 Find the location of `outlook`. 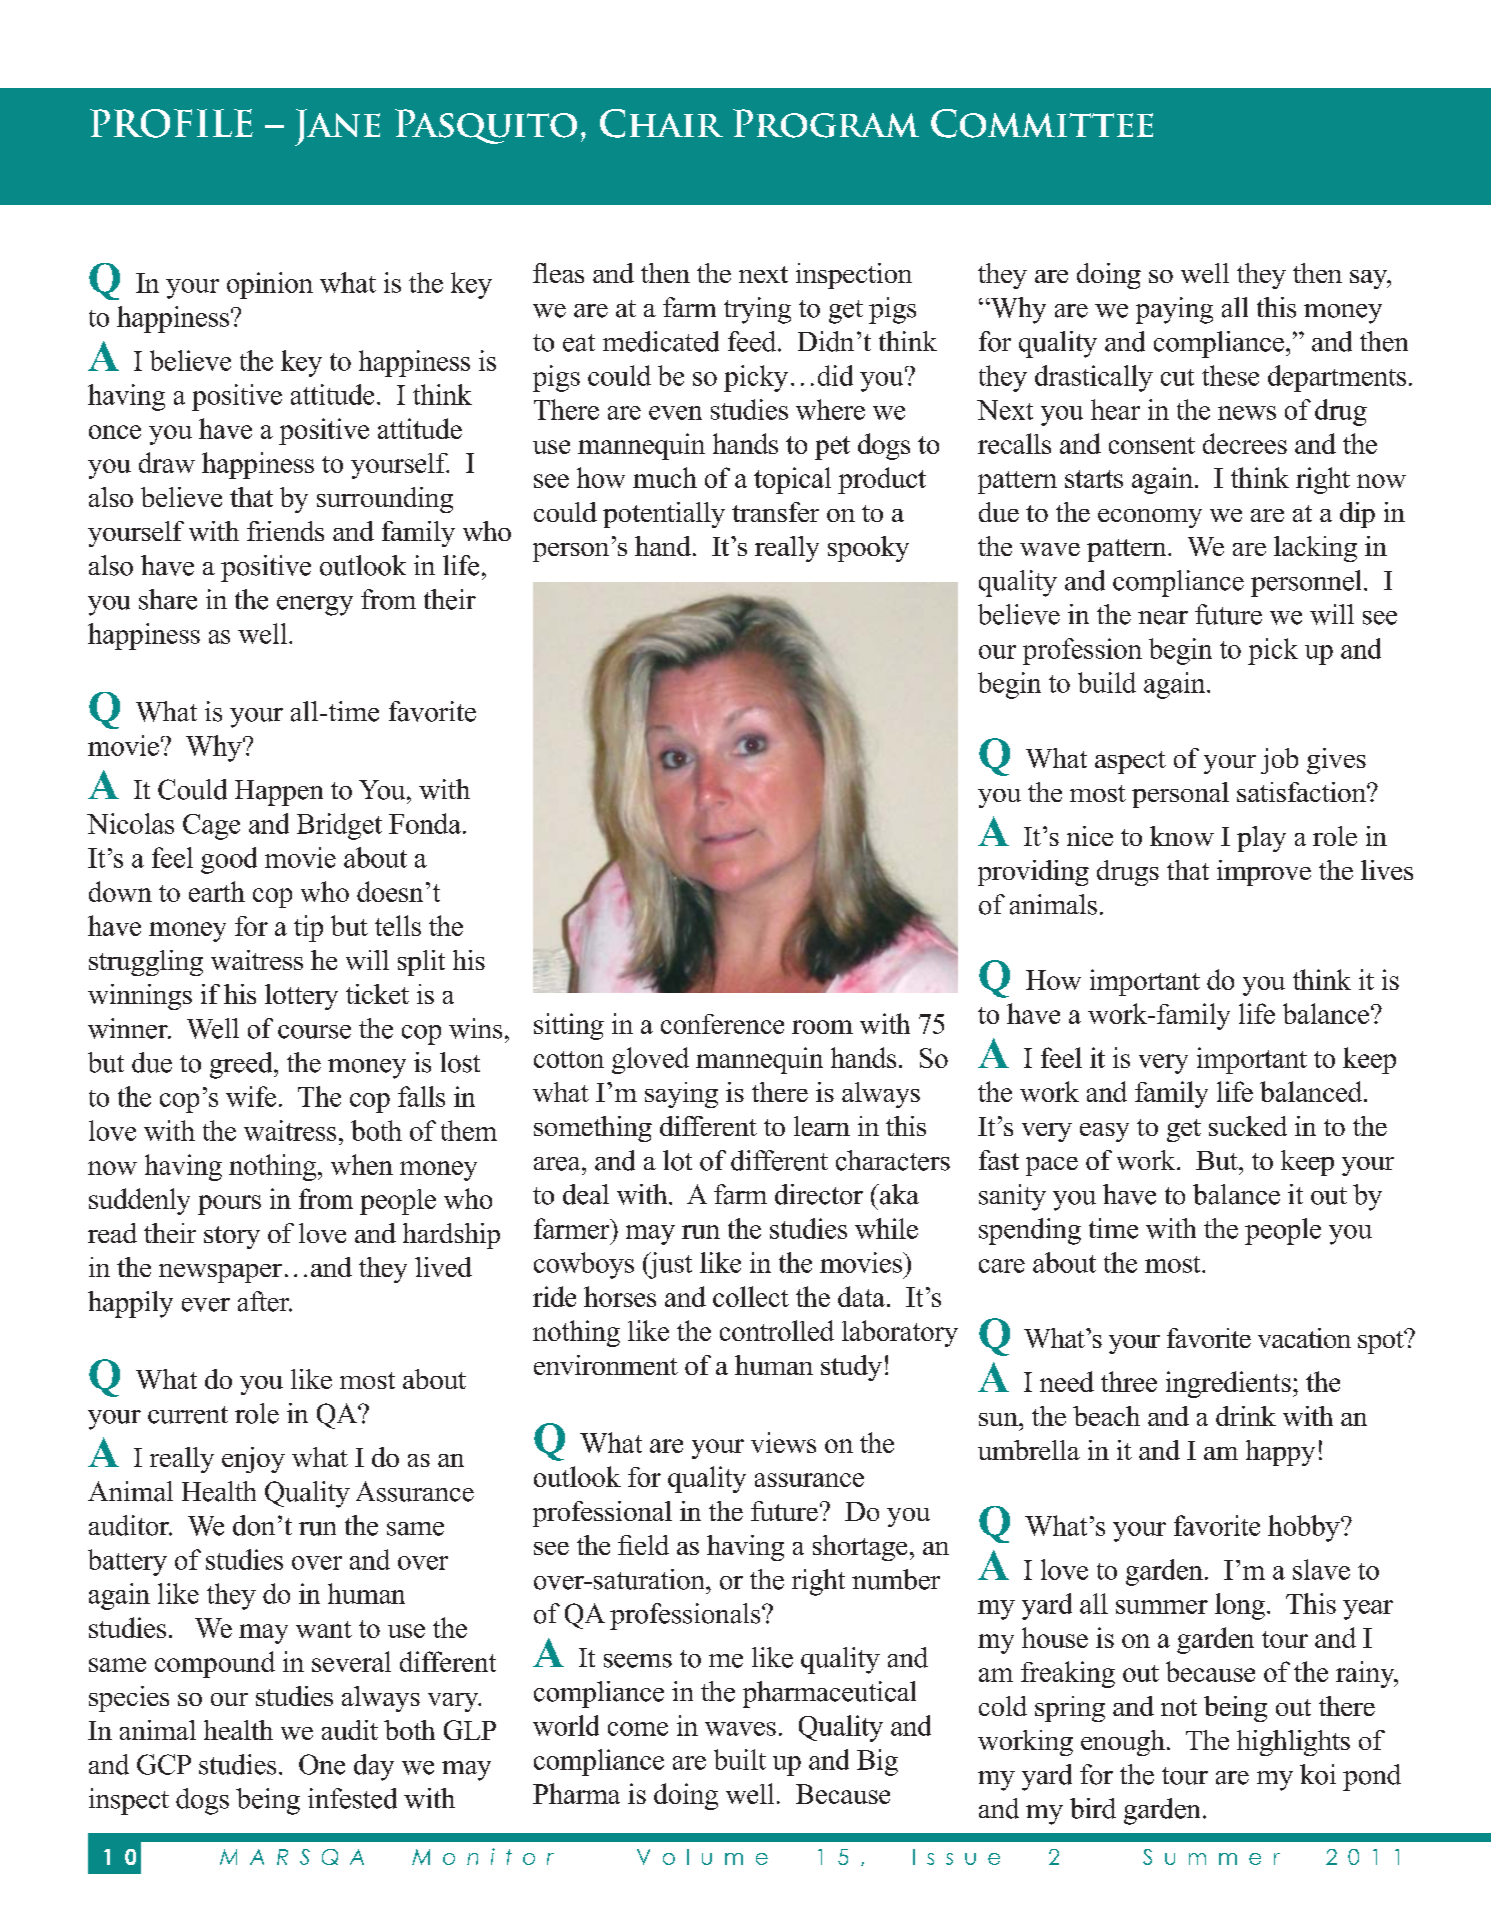

outlook is located at coordinates (363, 565).
